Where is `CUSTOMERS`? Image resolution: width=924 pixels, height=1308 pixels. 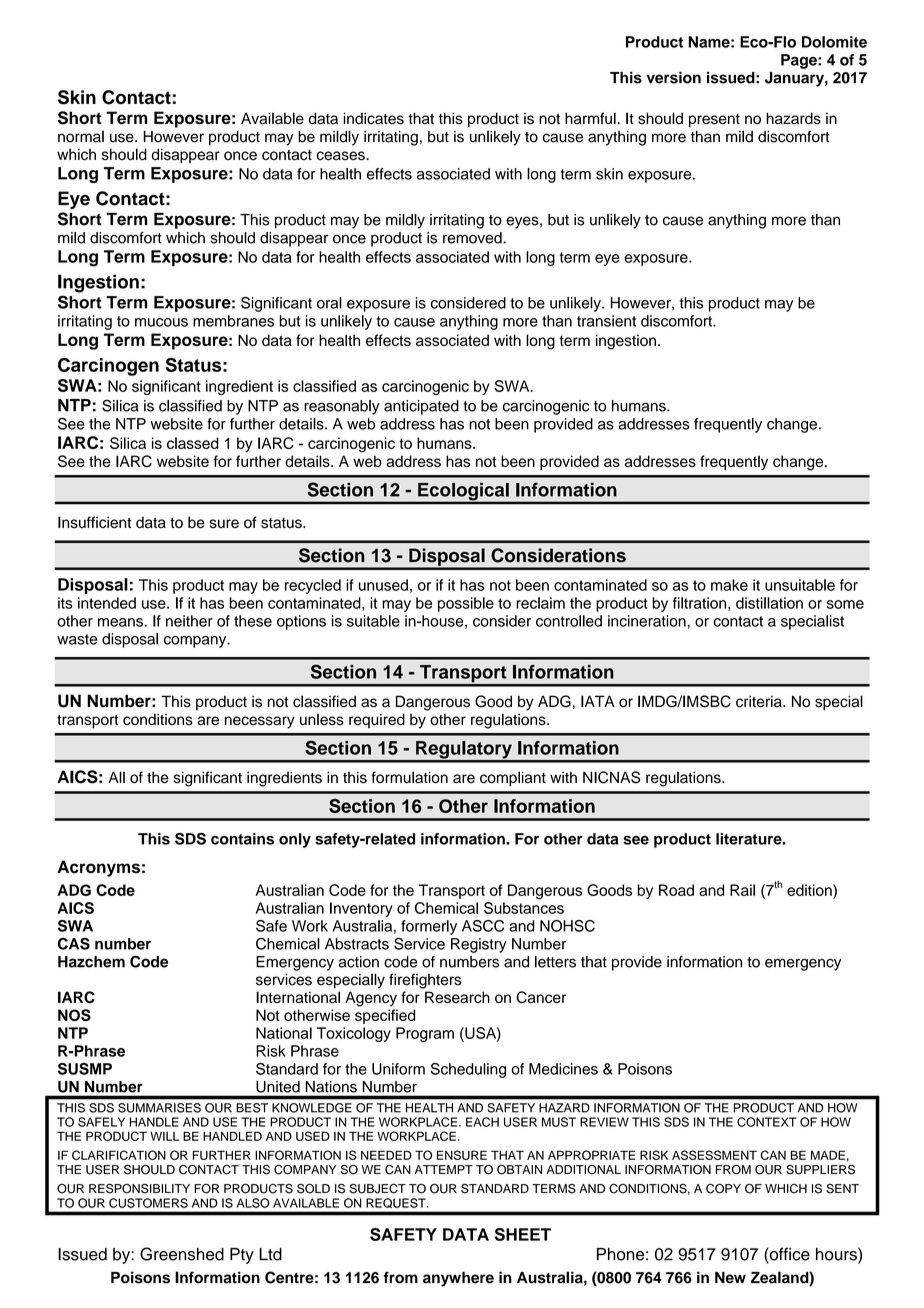
CUSTOMERS is located at coordinates (148, 1203).
